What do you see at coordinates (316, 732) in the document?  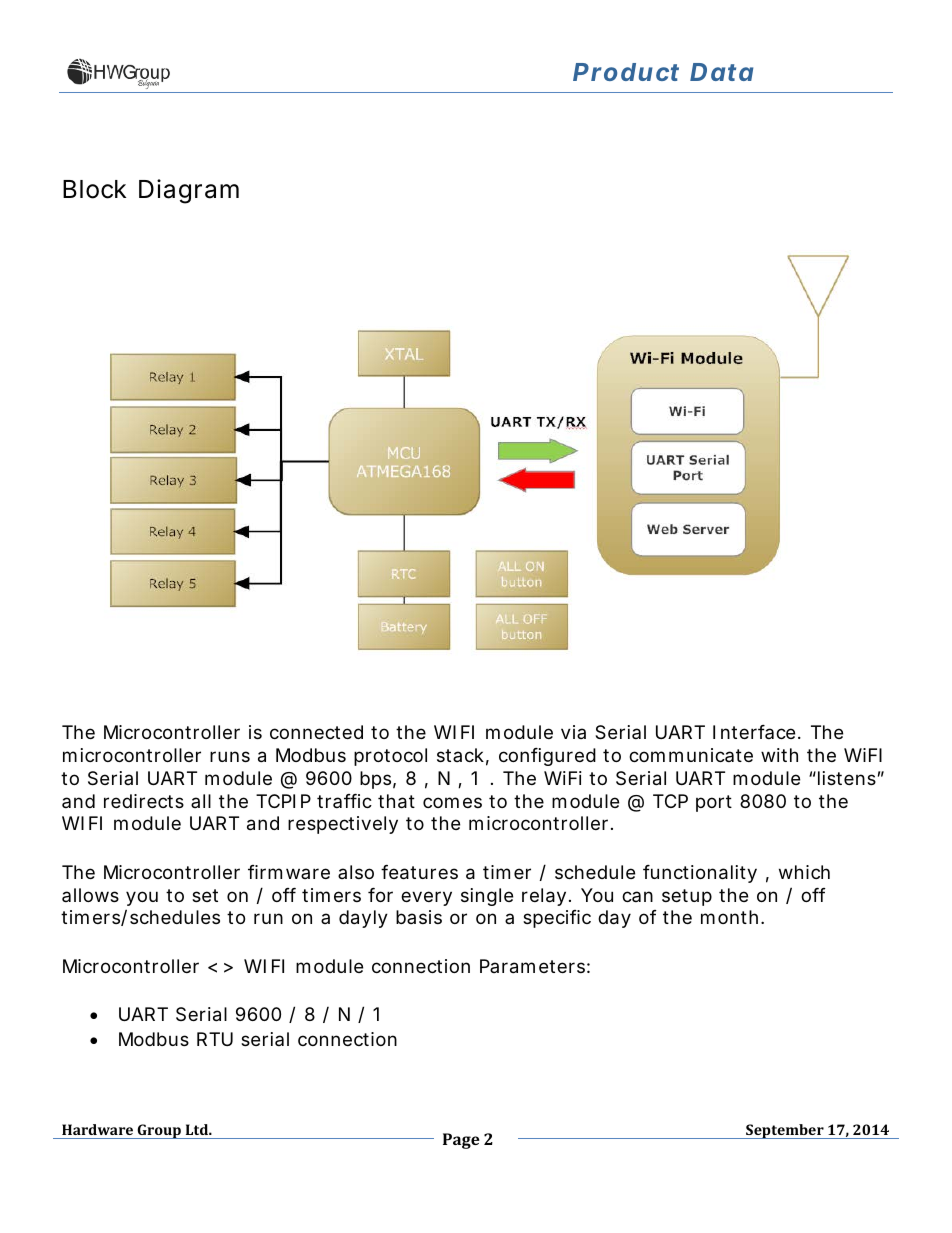 I see `connected` at bounding box center [316, 732].
